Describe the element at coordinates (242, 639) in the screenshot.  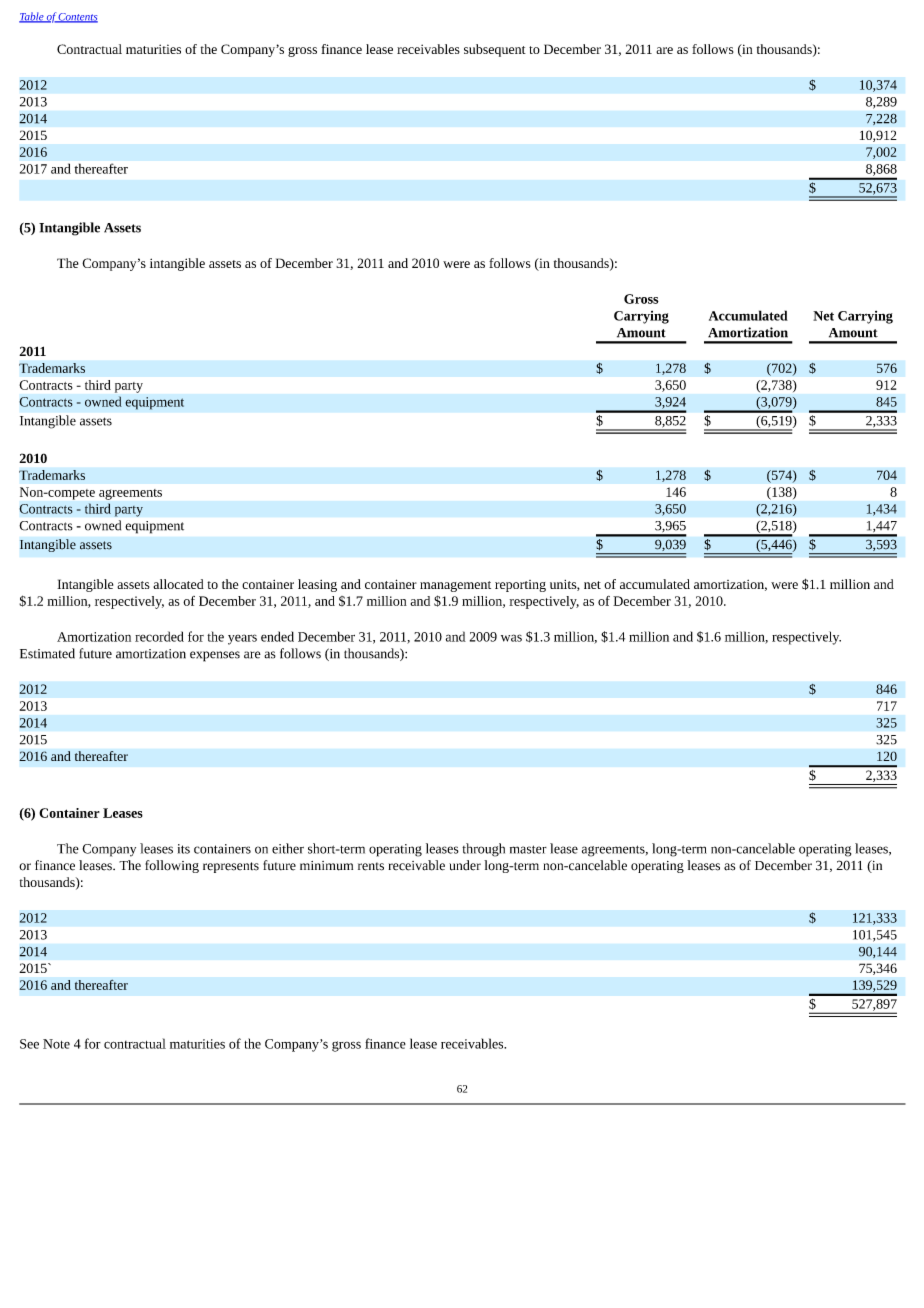
I see `years` at that location.
